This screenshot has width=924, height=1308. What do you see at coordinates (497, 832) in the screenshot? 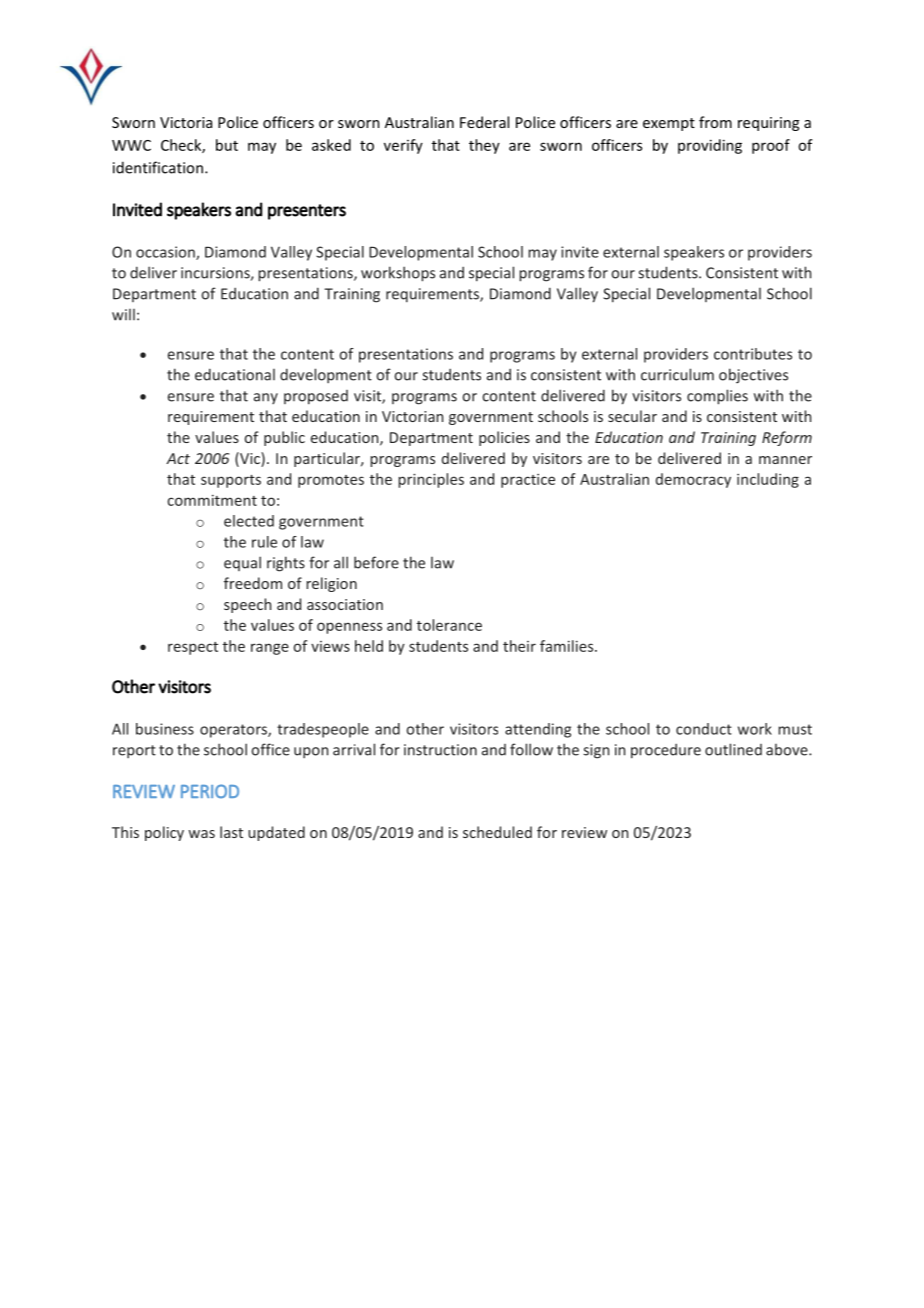
I see `scheduled` at bounding box center [497, 832].
